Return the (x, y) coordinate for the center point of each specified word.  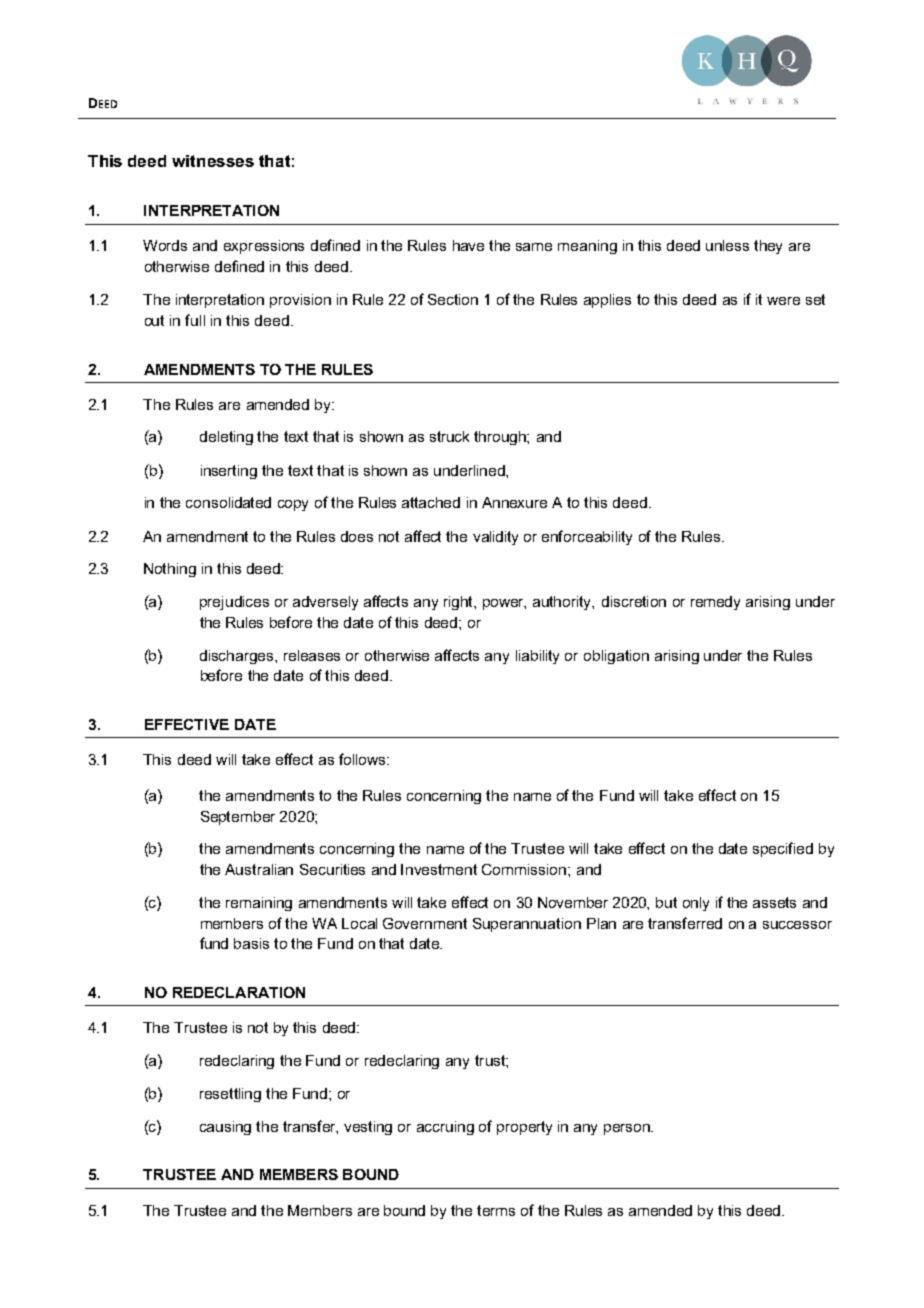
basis (251, 943)
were (783, 301)
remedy (715, 603)
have (468, 245)
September (238, 818)
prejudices (234, 603)
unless (727, 245)
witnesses (213, 161)
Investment (439, 869)
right (459, 603)
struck (449, 436)
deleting (226, 438)
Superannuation (527, 925)
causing (225, 1128)
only (696, 904)
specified (783, 849)
